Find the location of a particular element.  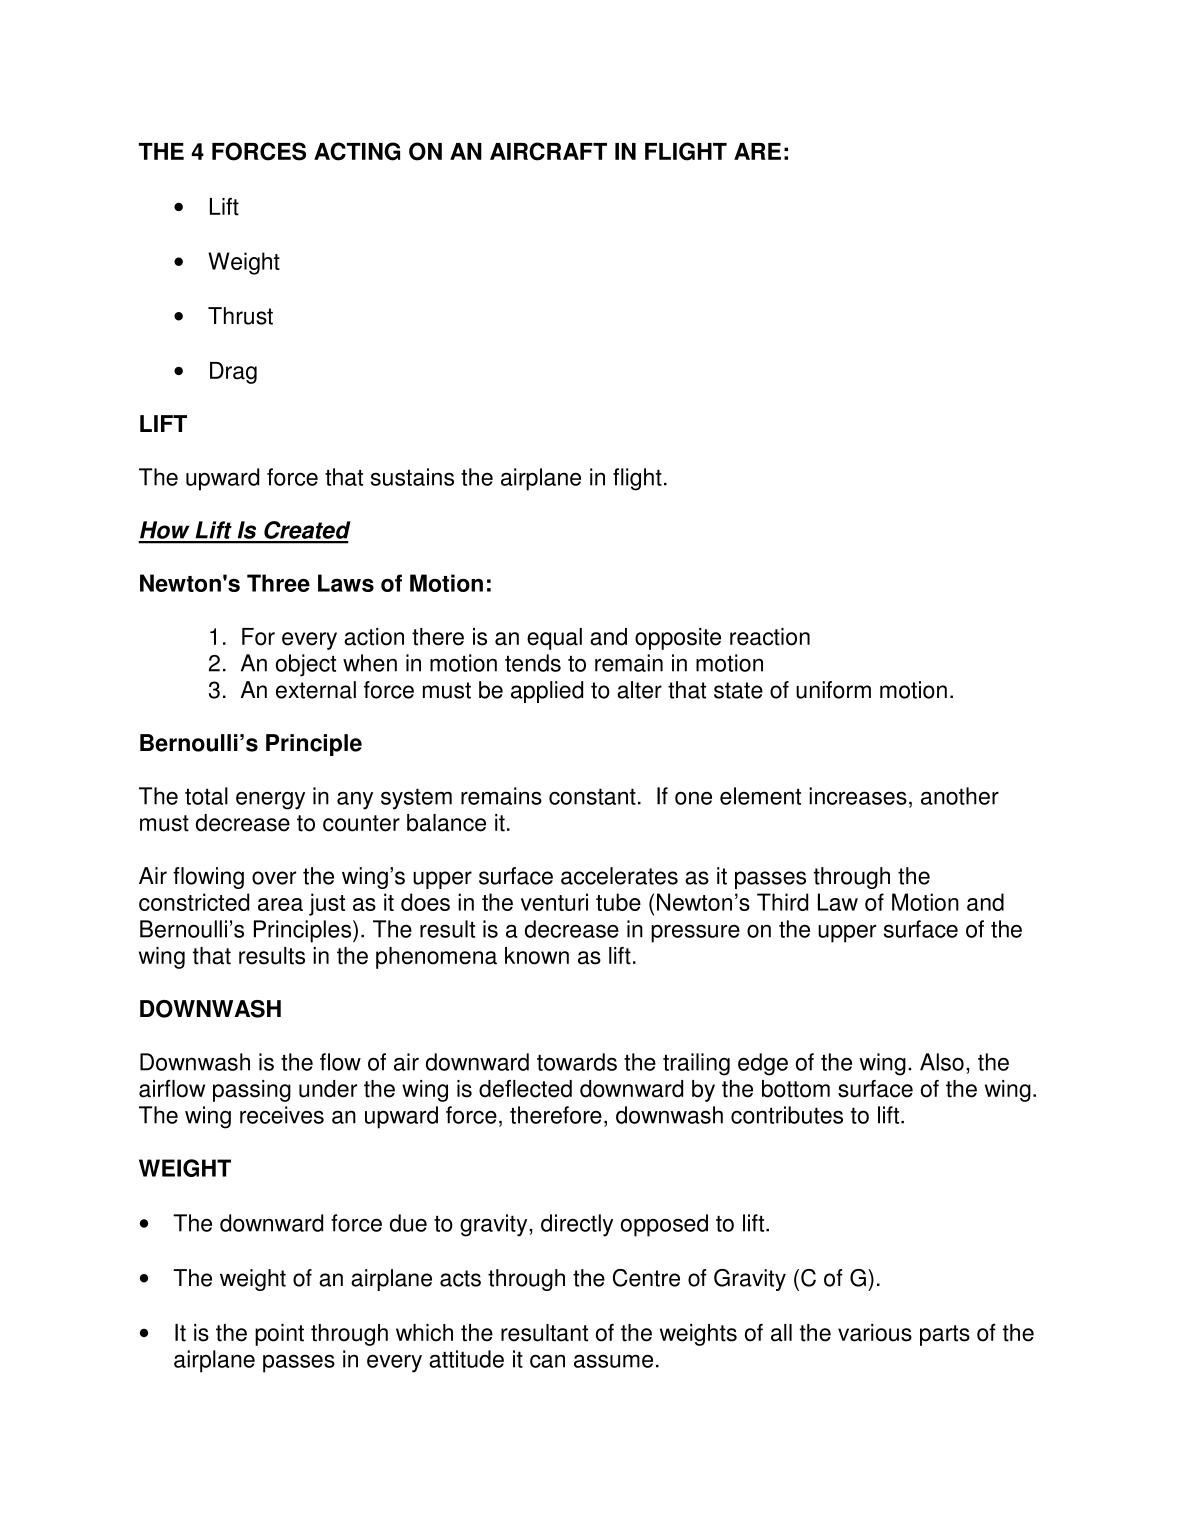

bottom is located at coordinates (796, 1089).
